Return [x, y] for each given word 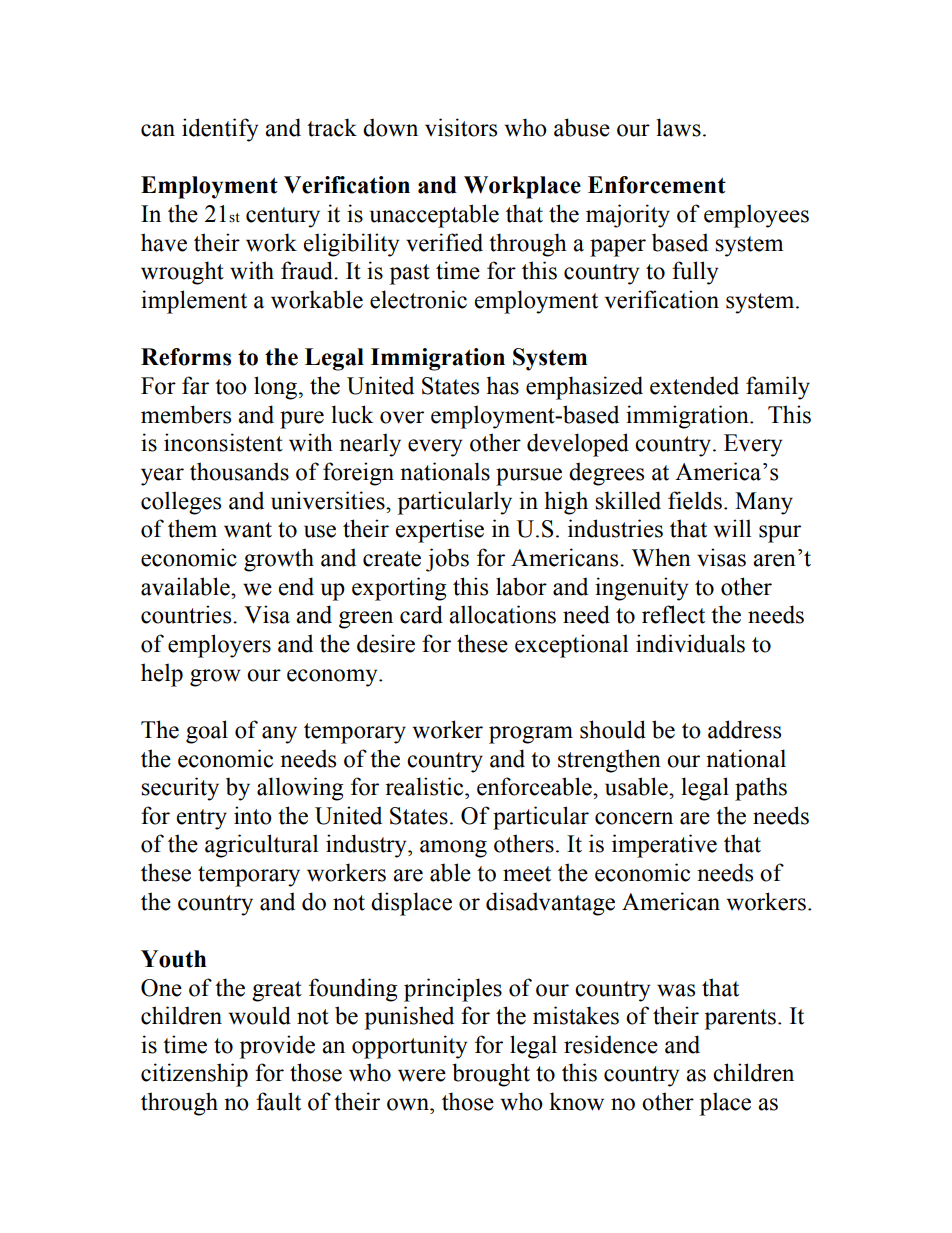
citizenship [194, 1075]
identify [220, 130]
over [402, 417]
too [231, 387]
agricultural [261, 846]
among [453, 849]
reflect [673, 614]
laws [678, 127]
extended [694, 385]
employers [219, 646]
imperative [664, 846]
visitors [461, 127]
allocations [502, 614]
